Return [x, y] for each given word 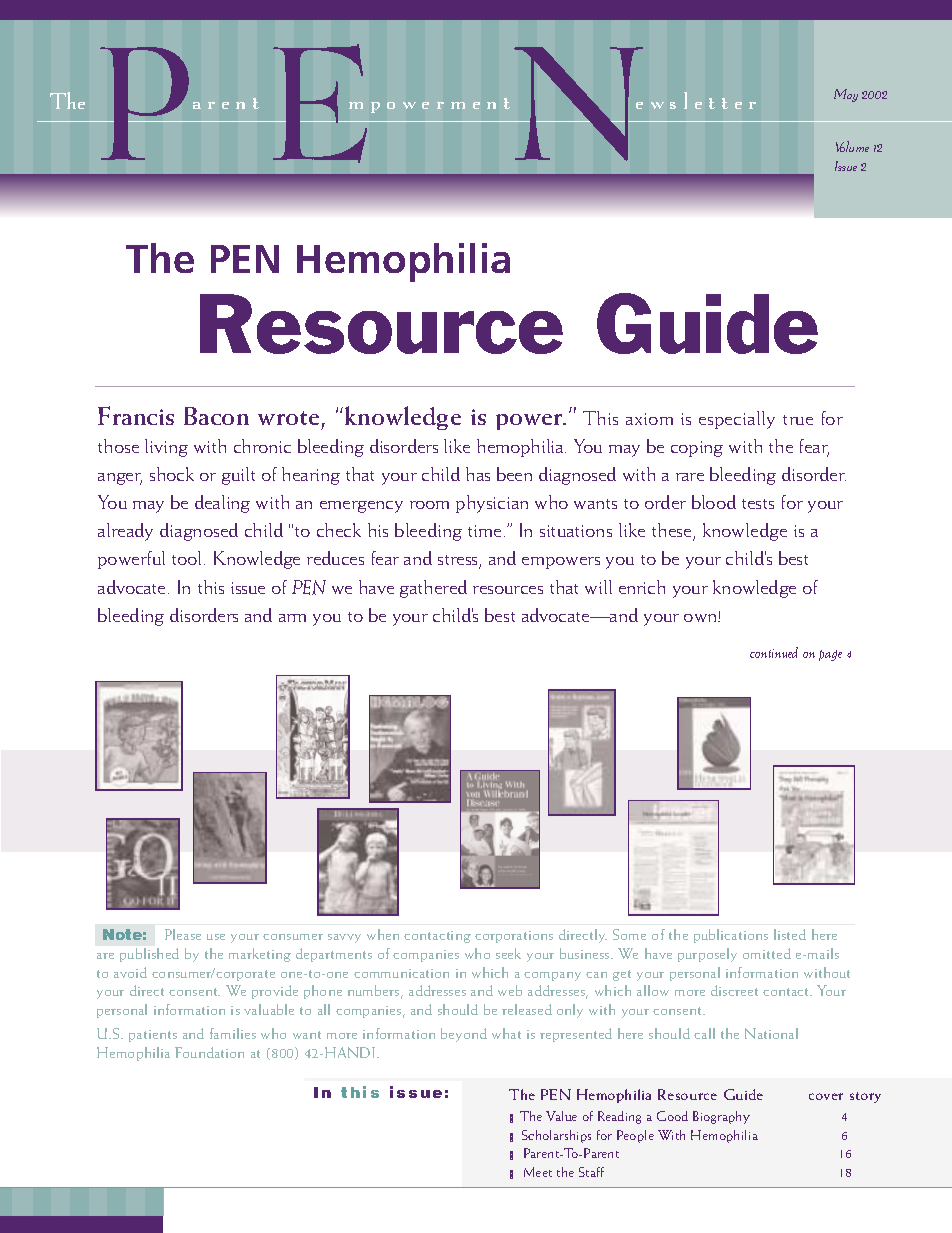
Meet [538, 1172]
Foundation [209, 1052]
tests [758, 504]
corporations [514, 937]
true [798, 420]
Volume [852, 146]
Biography [721, 1117]
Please [183, 934]
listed [790, 934]
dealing [222, 504]
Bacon [216, 416]
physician [492, 504]
